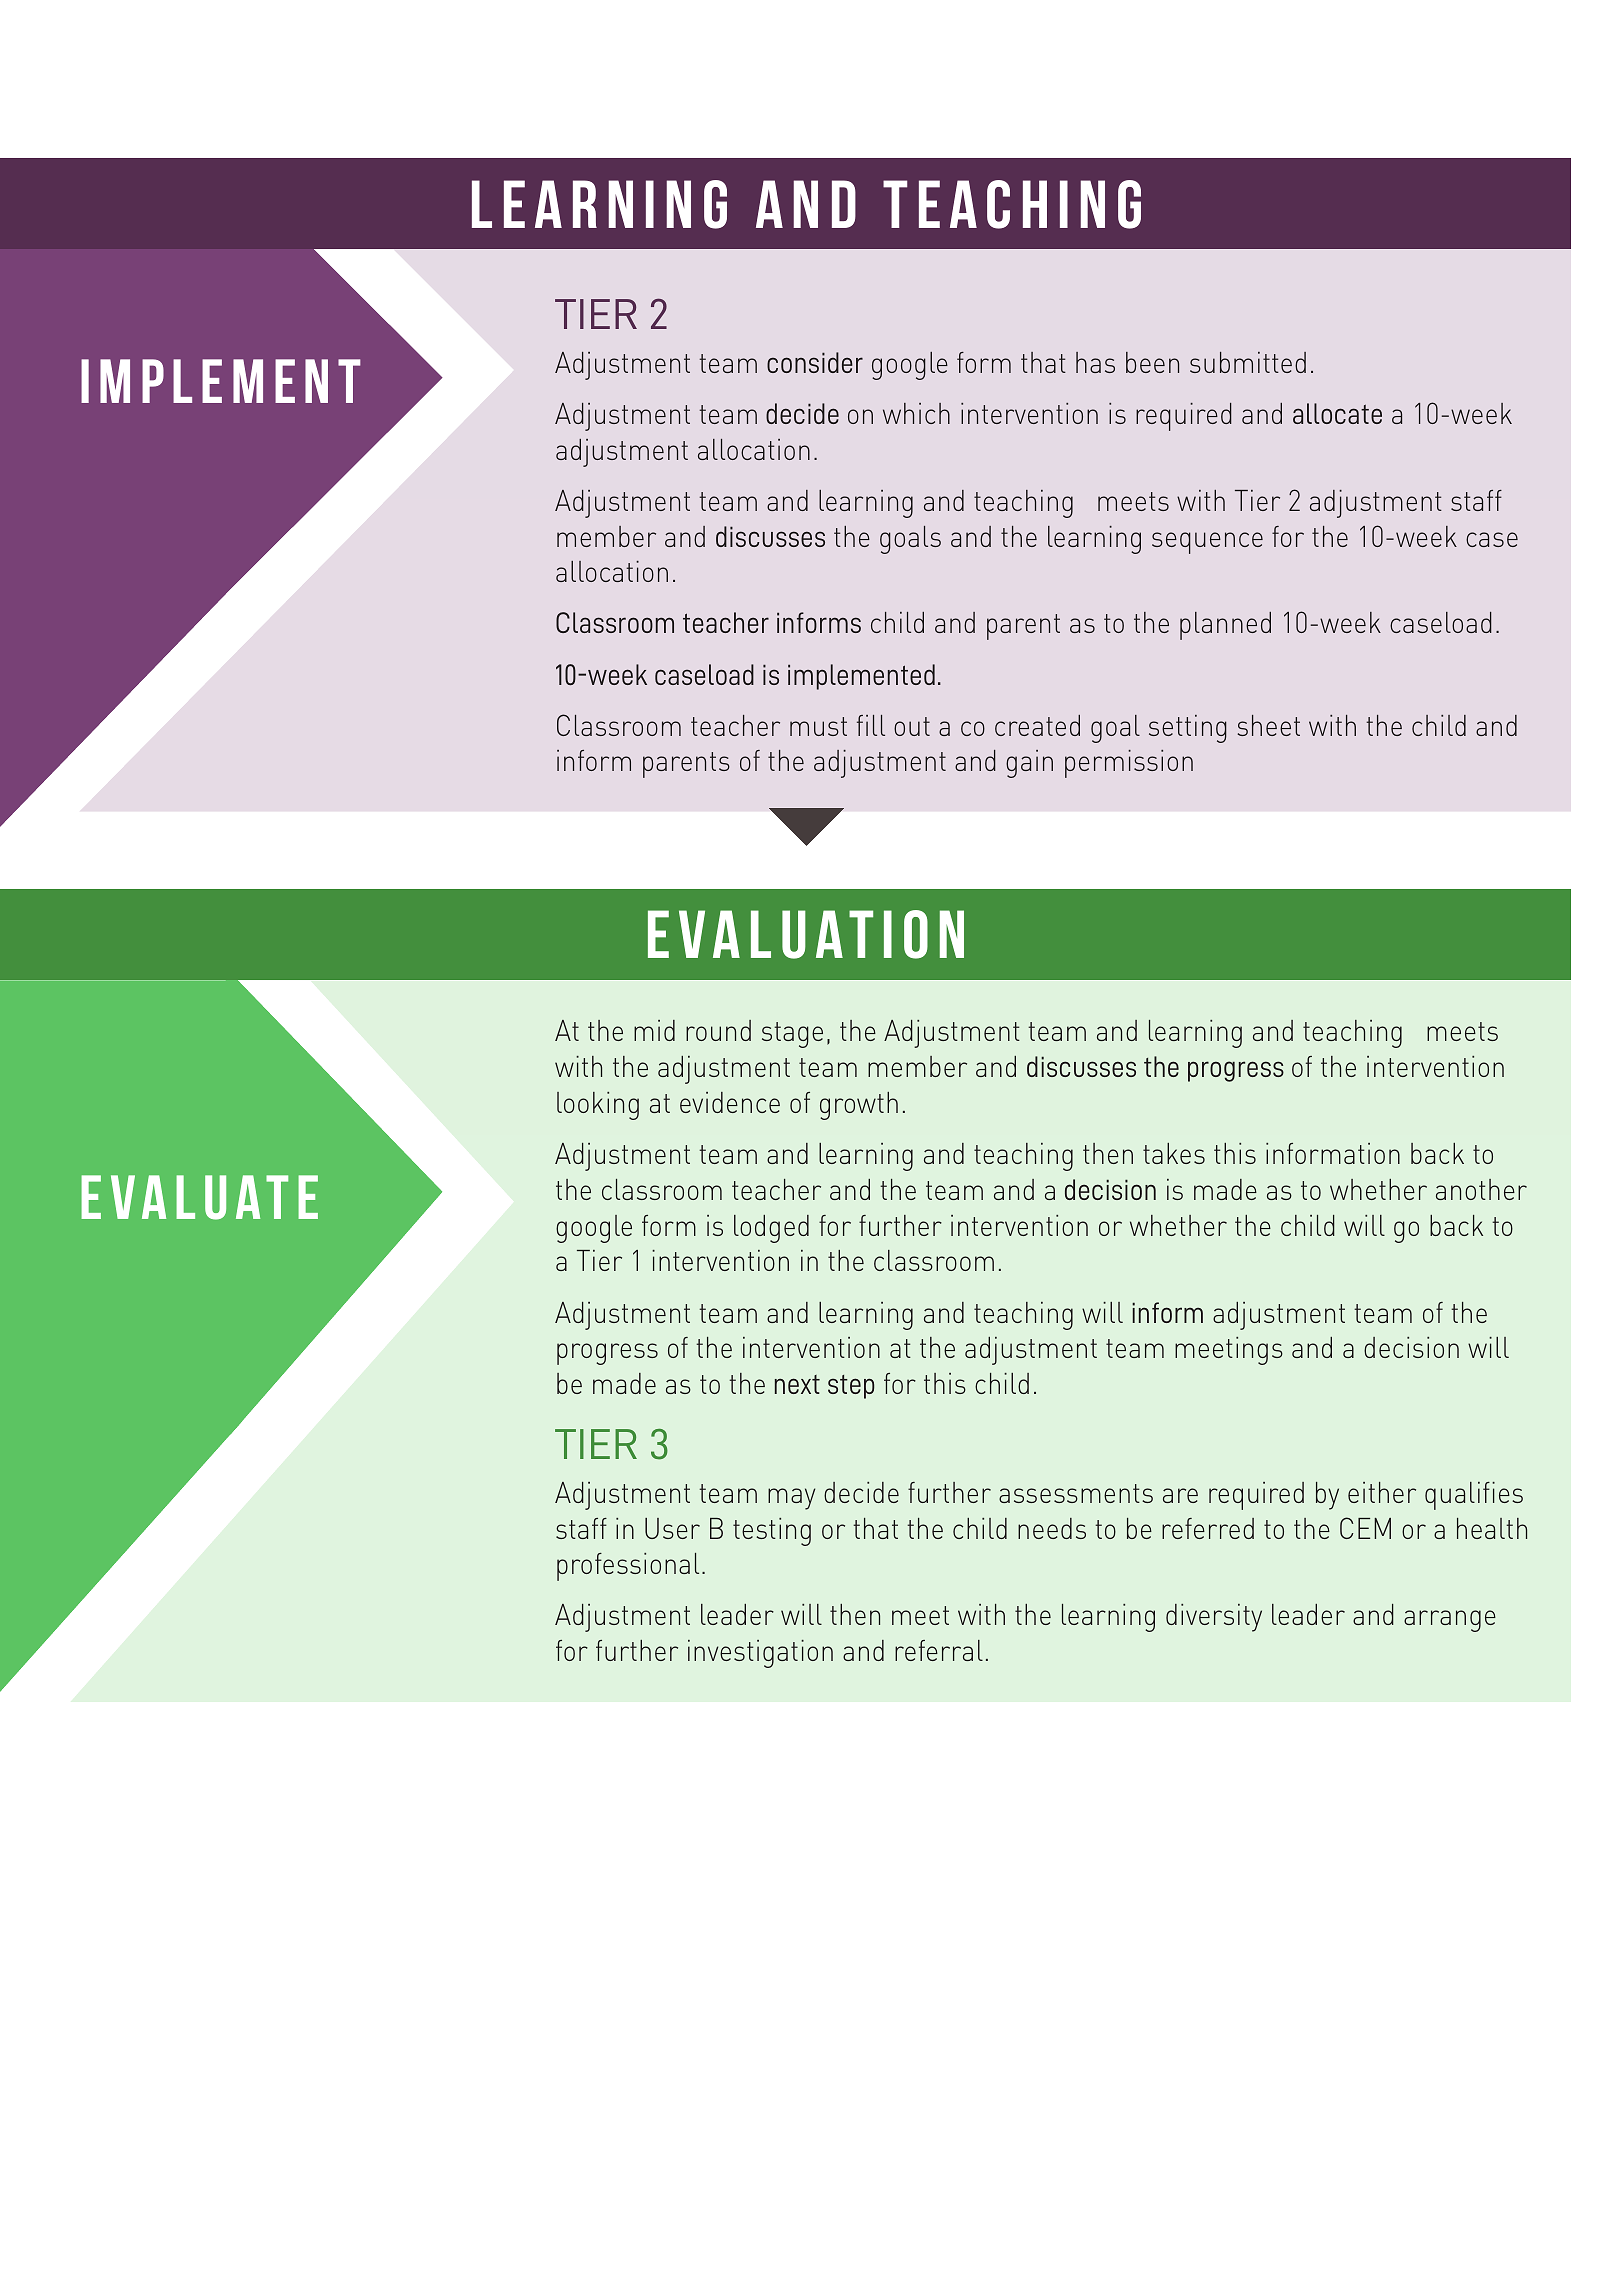 Image resolution: width=1613 pixels, height=2281 pixels. I want to click on must, so click(818, 726).
